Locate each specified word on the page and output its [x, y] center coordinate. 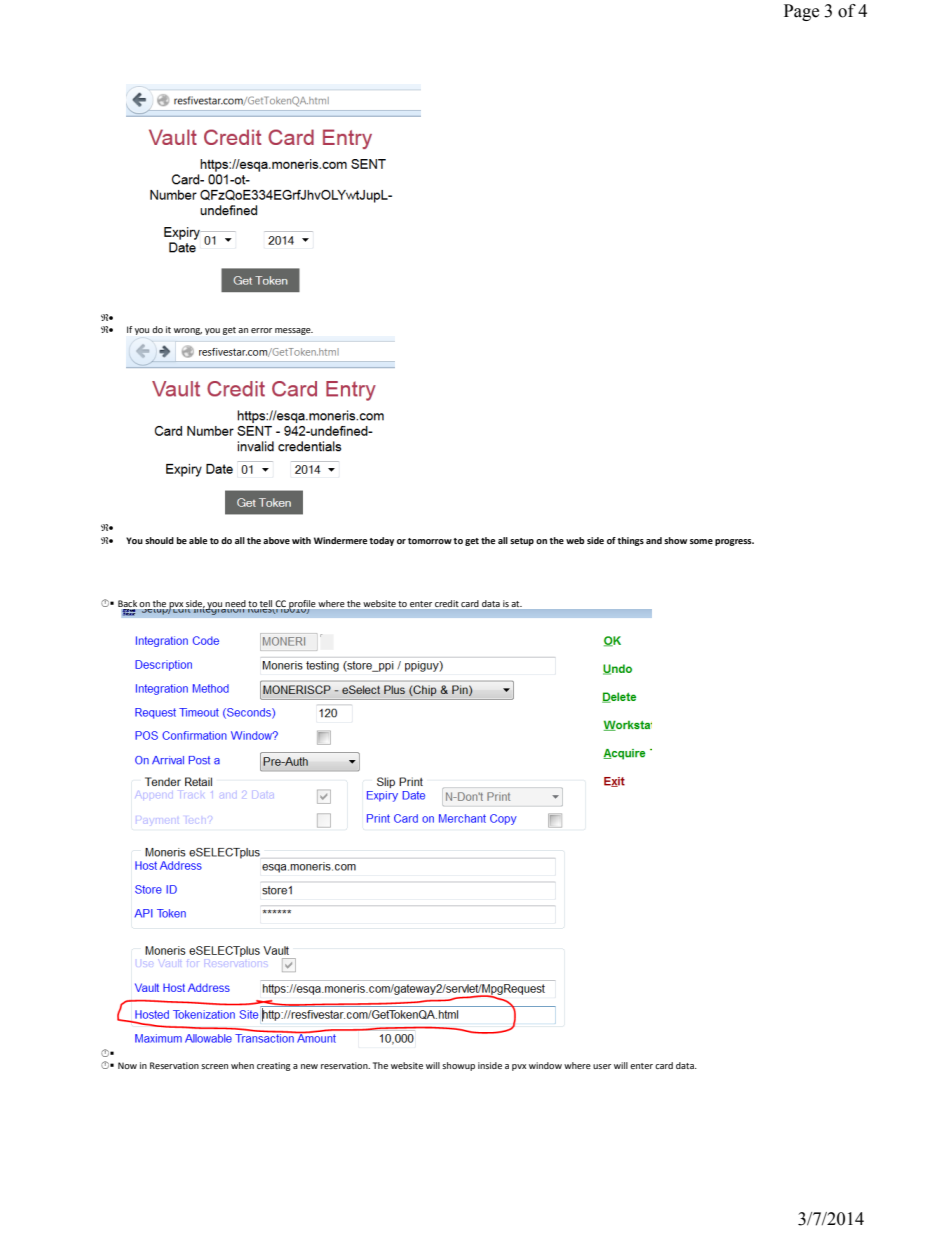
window [545, 1065]
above [276, 540]
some [701, 541]
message [294, 331]
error [261, 330]
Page [801, 12]
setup [522, 542]
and [654, 540]
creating [274, 1066]
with [301, 540]
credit [446, 603]
